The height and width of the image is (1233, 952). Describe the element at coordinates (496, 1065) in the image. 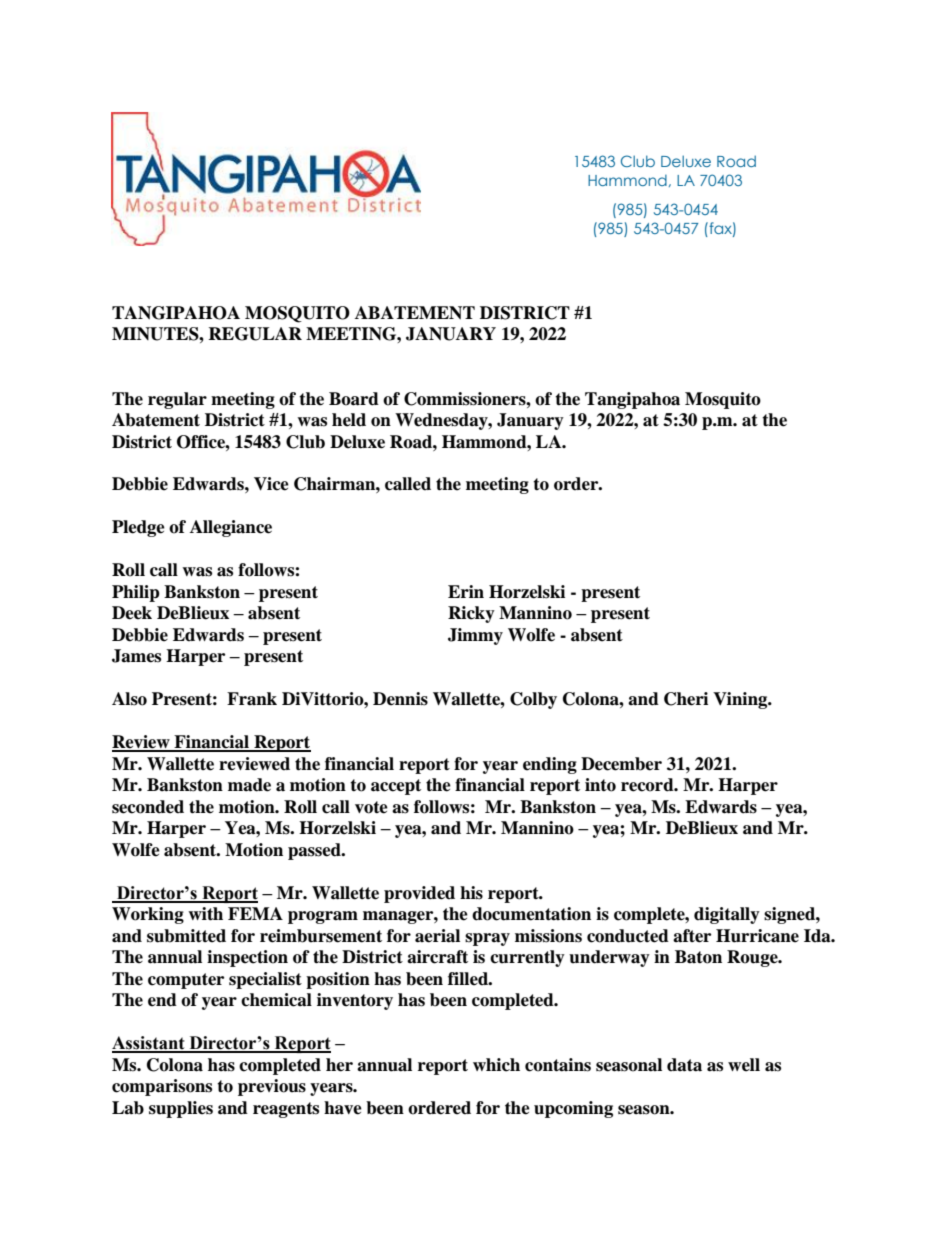

I see `which` at that location.
